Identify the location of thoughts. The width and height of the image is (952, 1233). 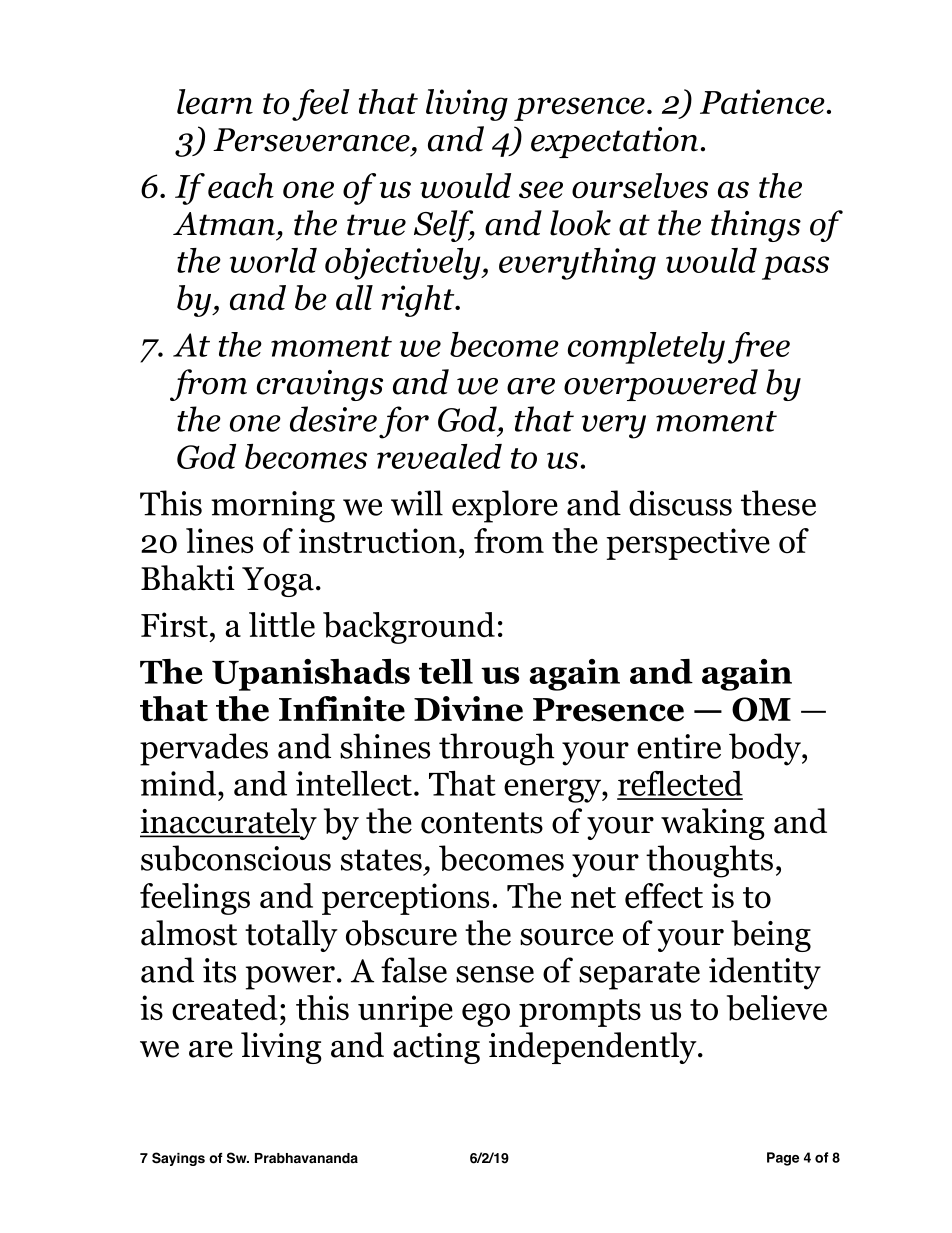
(709, 861).
